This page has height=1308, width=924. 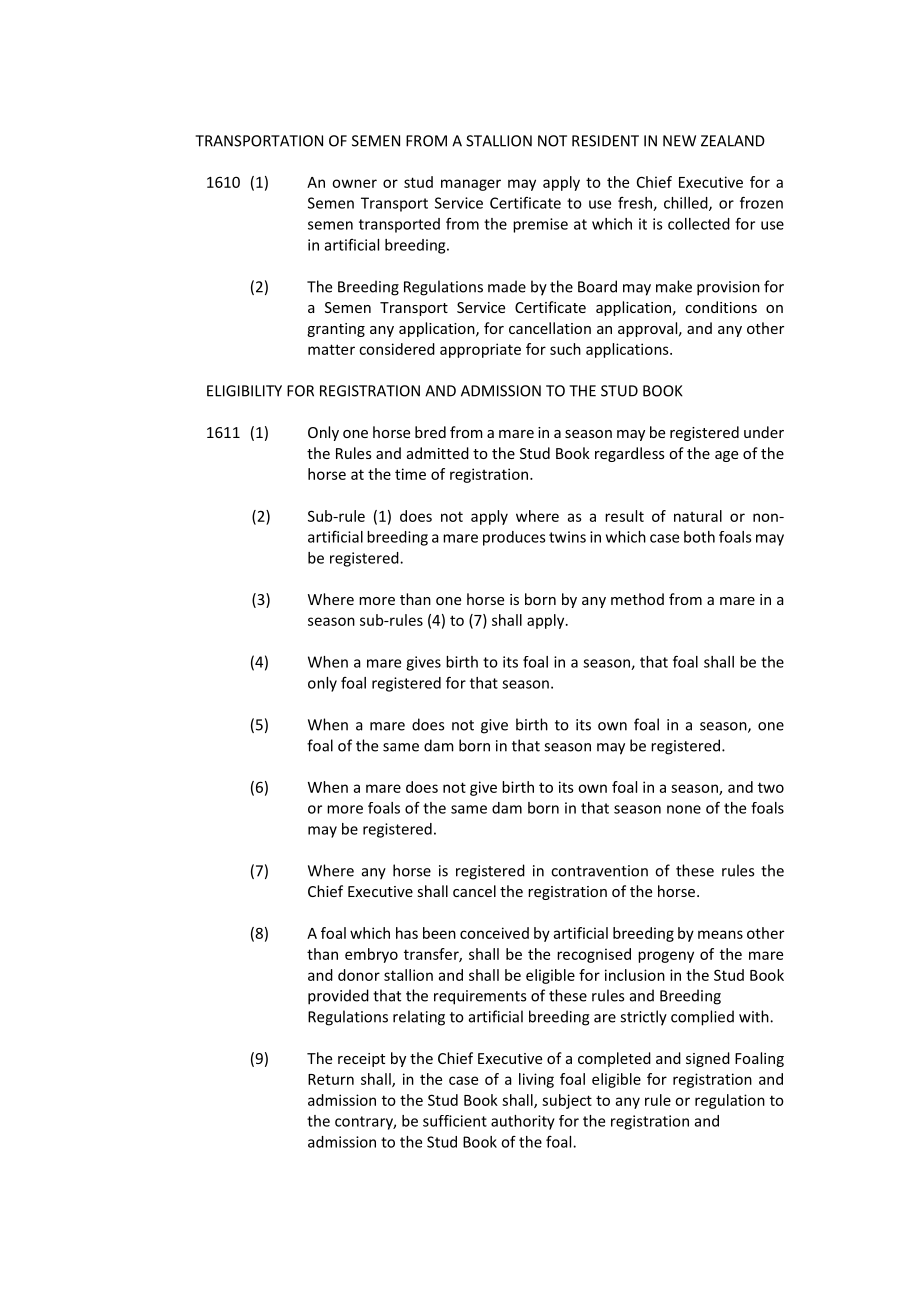 What do you see at coordinates (494, 933) in the page?
I see `conceived` at bounding box center [494, 933].
